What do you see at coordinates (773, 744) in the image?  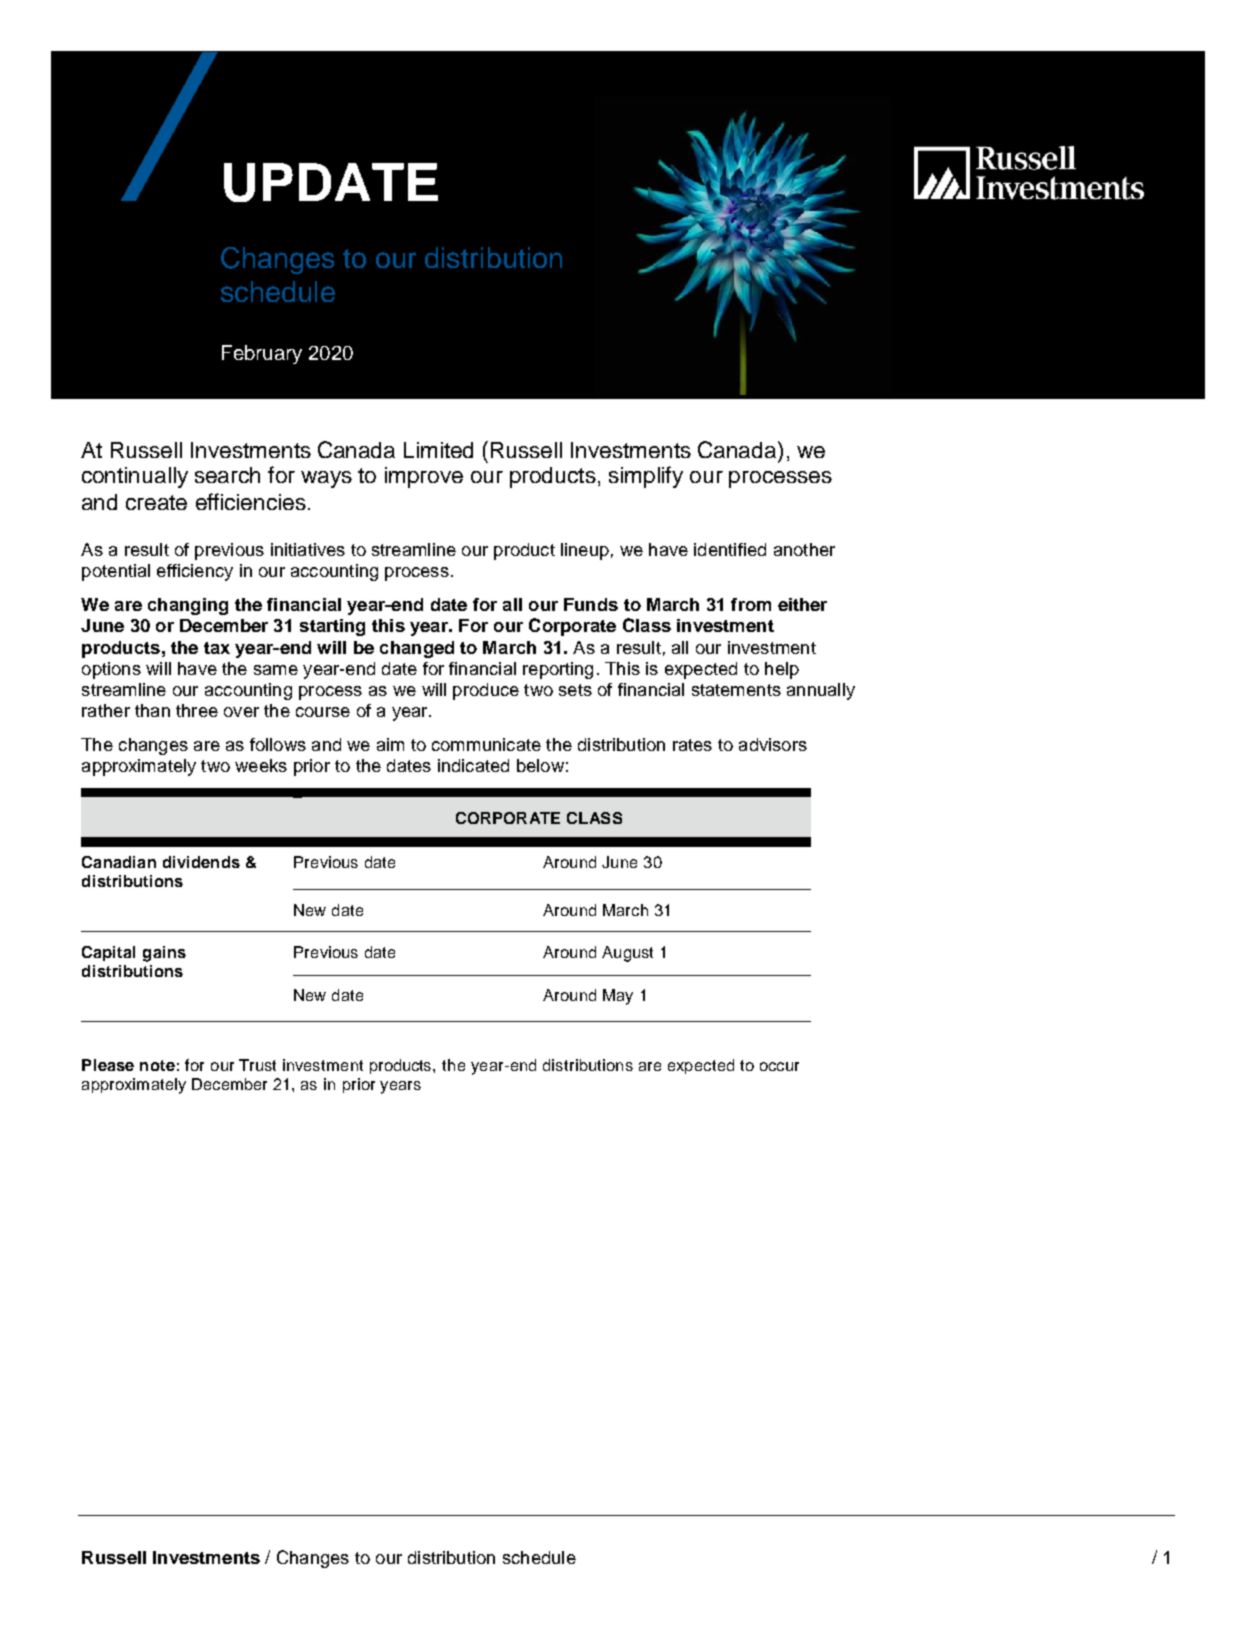 I see `advisors` at bounding box center [773, 744].
